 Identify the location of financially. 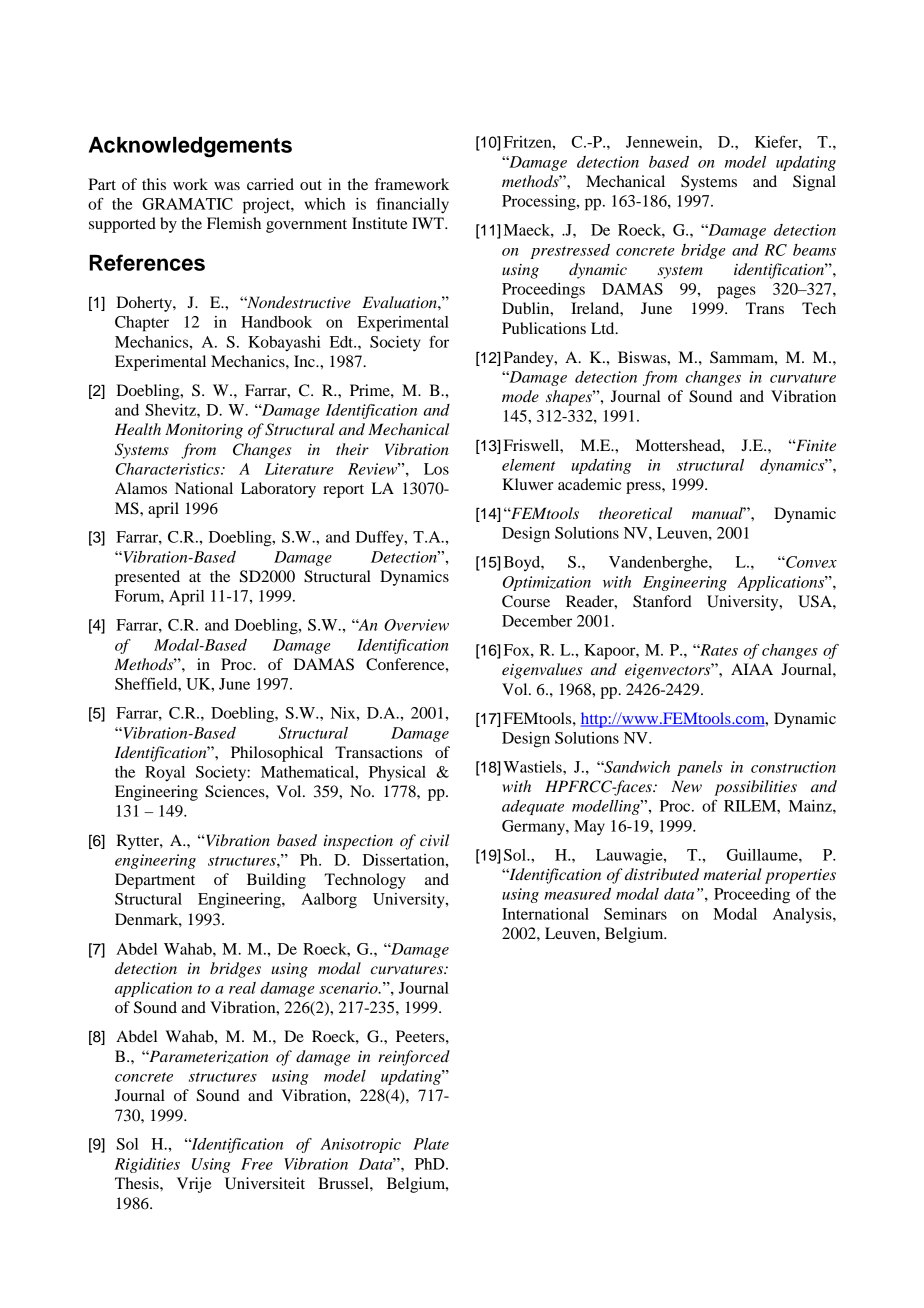
(413, 206).
